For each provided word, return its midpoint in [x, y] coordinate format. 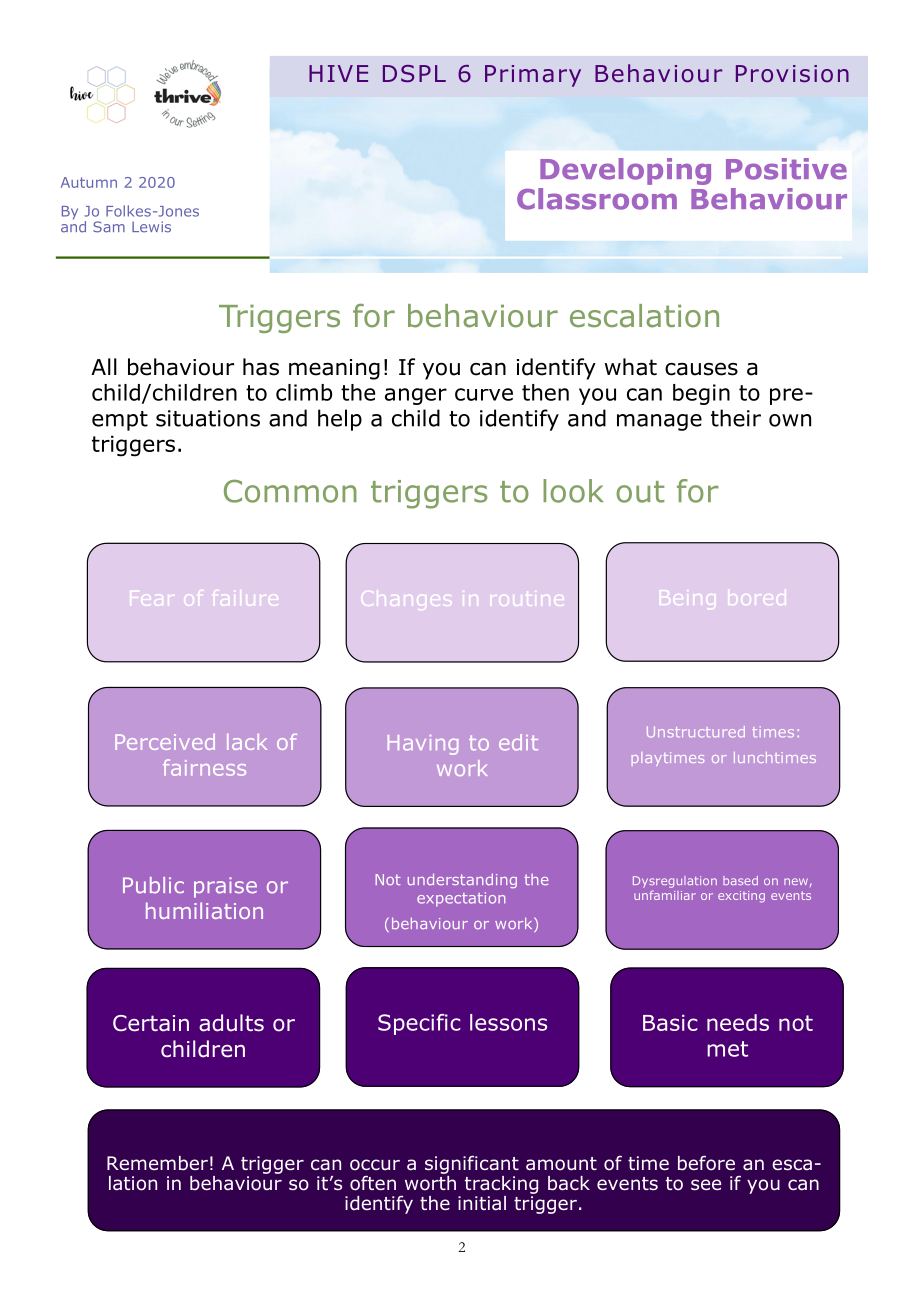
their [736, 418]
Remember [157, 1163]
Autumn [89, 182]
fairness [204, 767]
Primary [533, 76]
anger [416, 396]
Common [290, 491]
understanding [462, 880]
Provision [792, 74]
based [740, 880]
